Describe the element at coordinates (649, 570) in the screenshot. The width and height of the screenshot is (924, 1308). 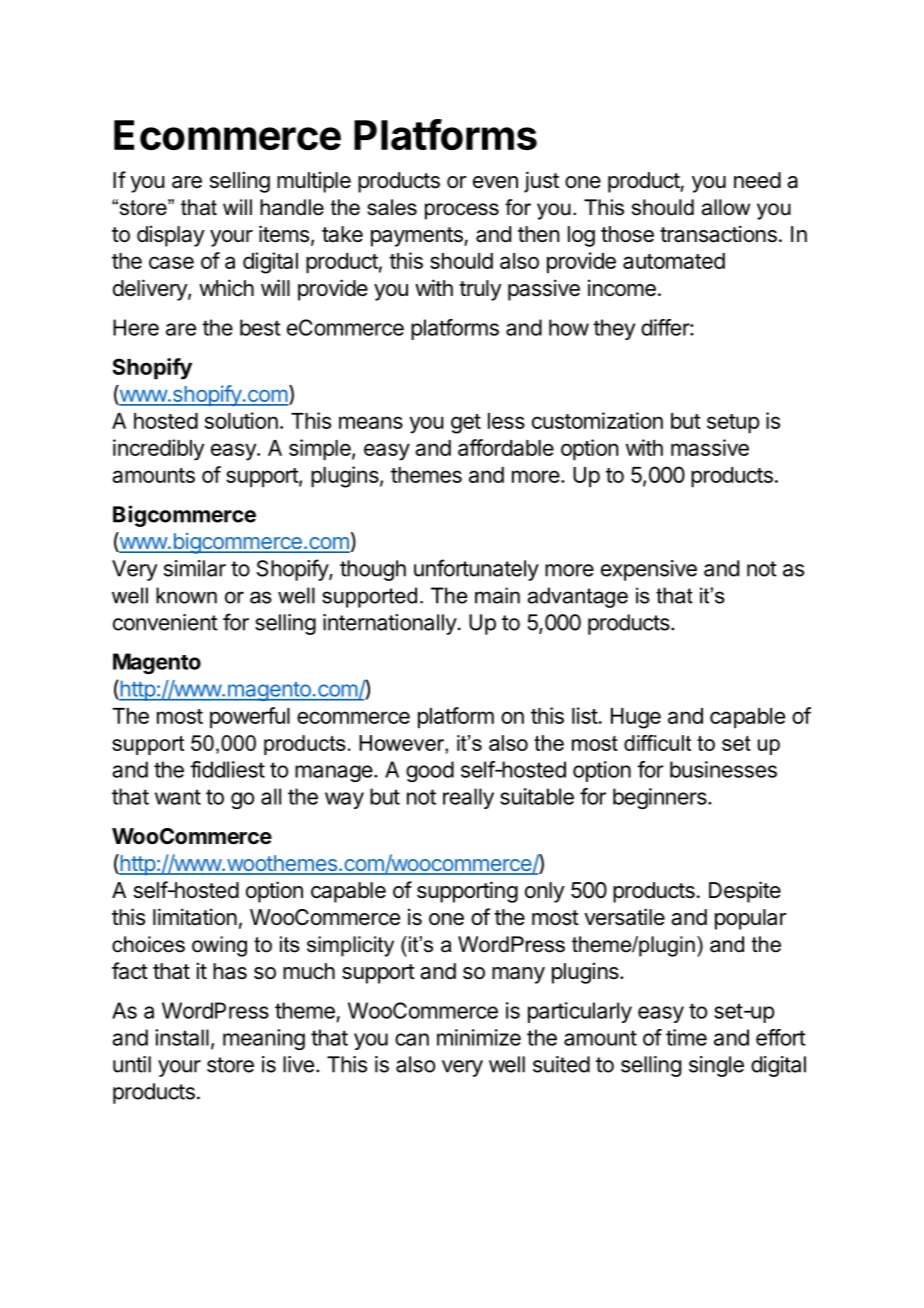
I see `expensive` at that location.
